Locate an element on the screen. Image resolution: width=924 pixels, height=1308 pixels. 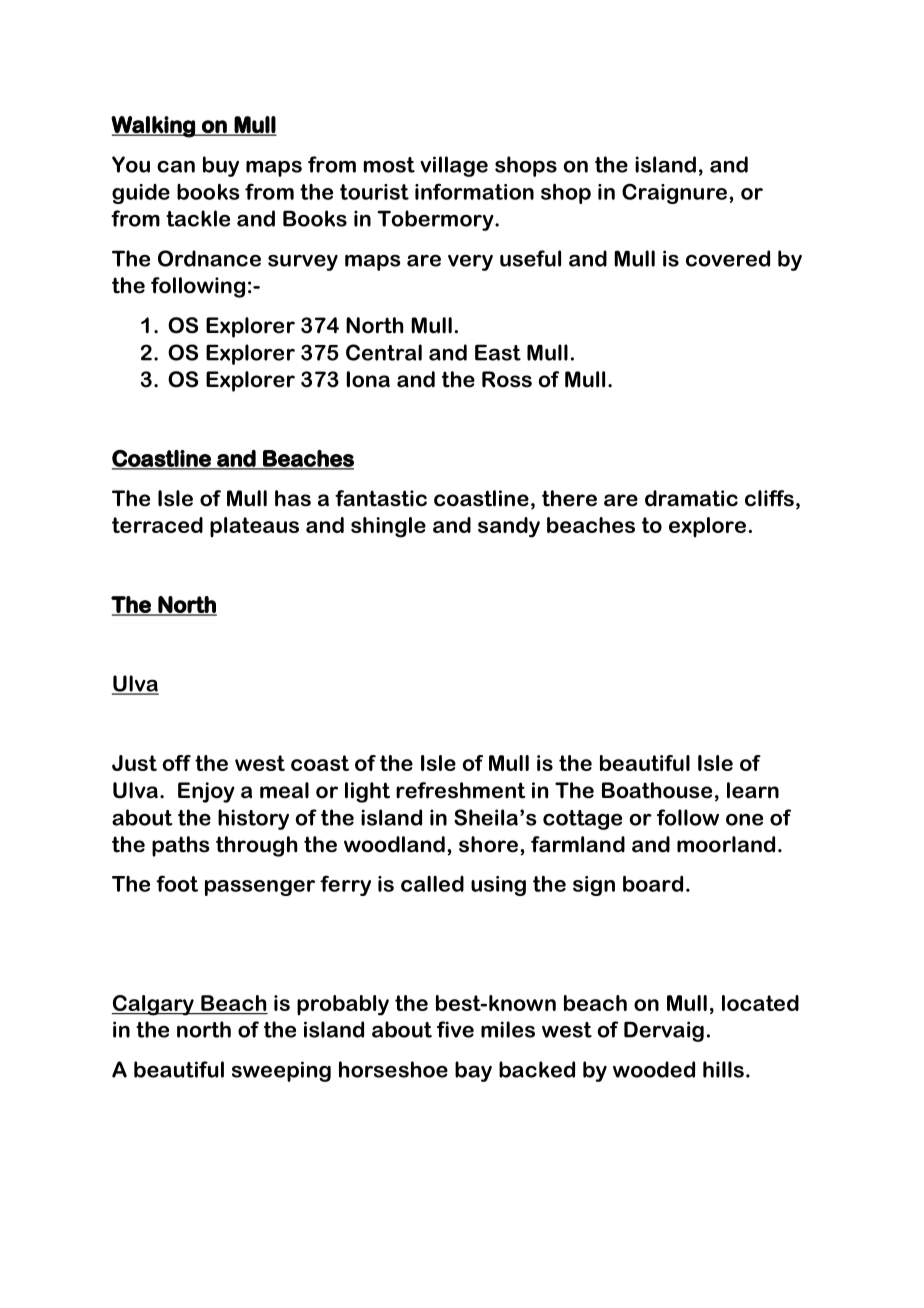
buy is located at coordinates (221, 166).
